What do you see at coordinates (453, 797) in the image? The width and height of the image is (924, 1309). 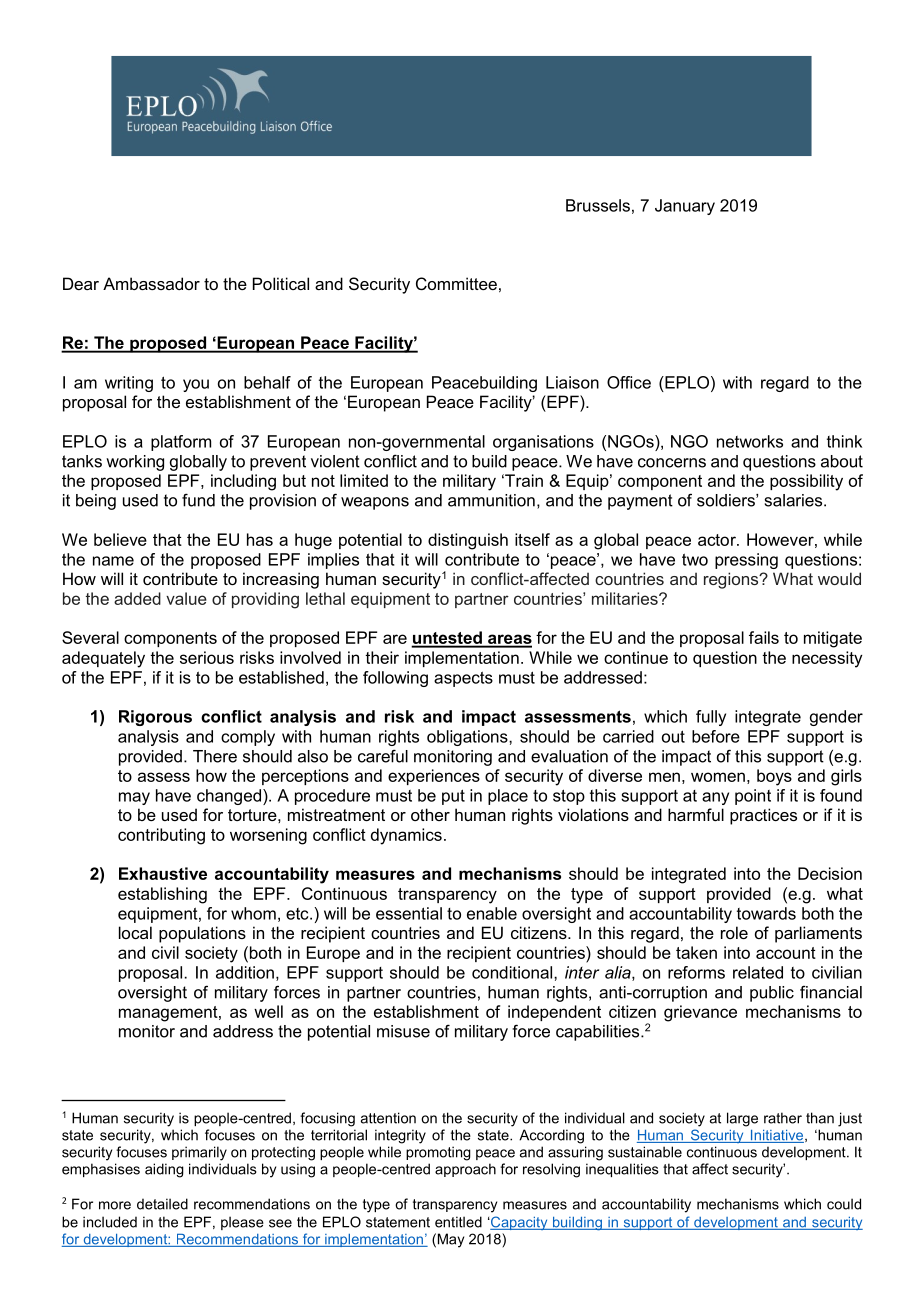 I see `put` at bounding box center [453, 797].
